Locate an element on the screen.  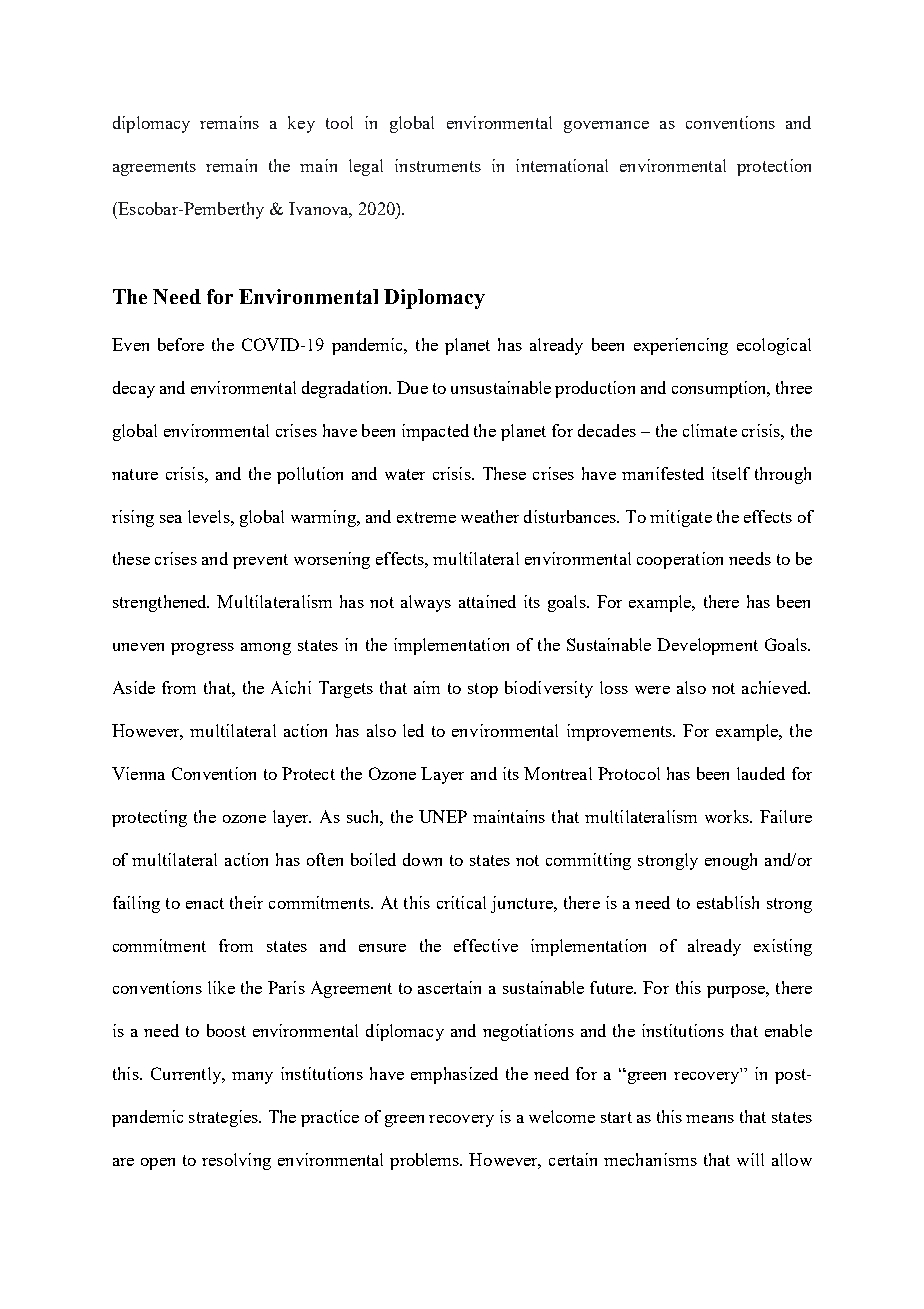
itself is located at coordinates (731, 473).
